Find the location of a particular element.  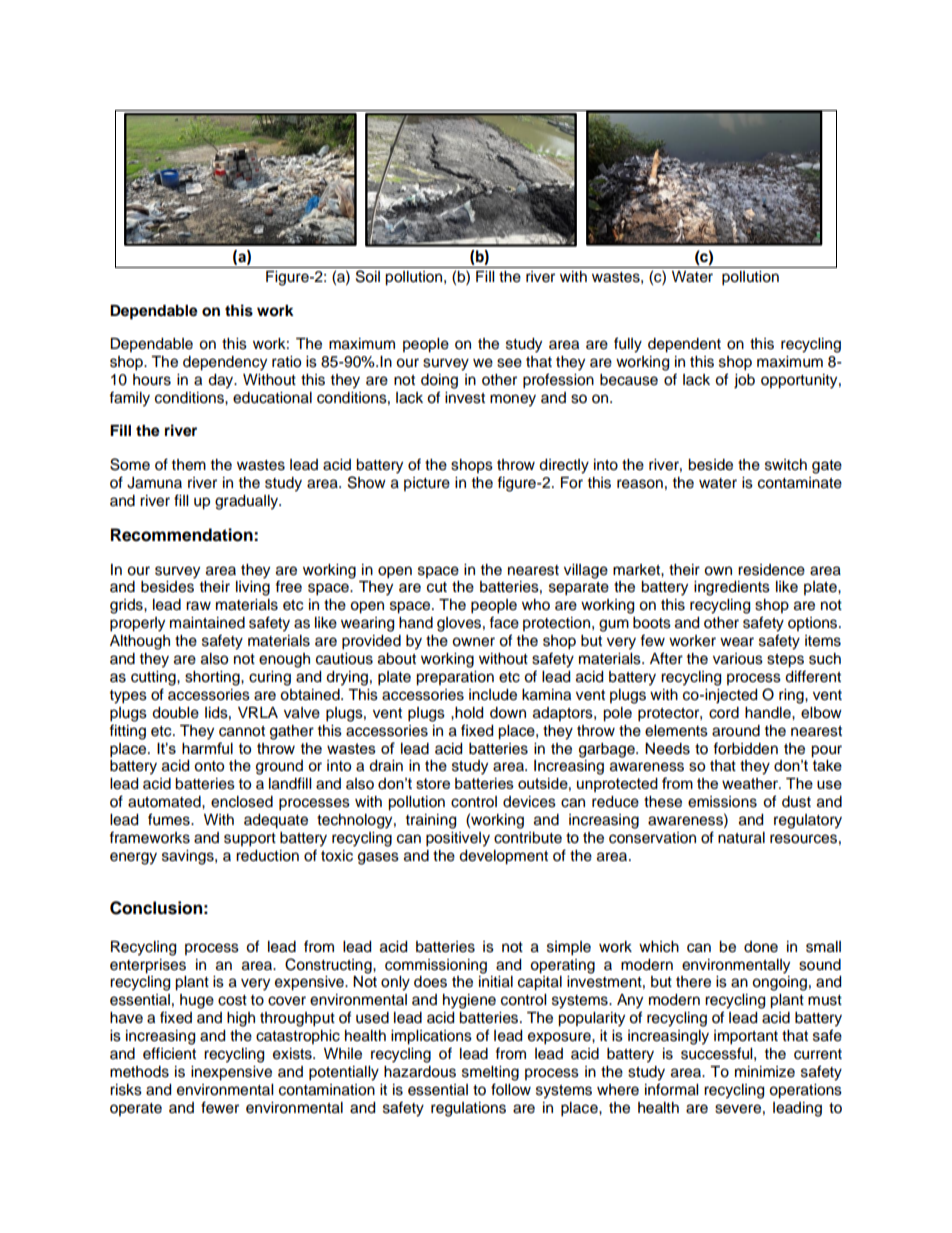

fewer is located at coordinates (220, 1107).
